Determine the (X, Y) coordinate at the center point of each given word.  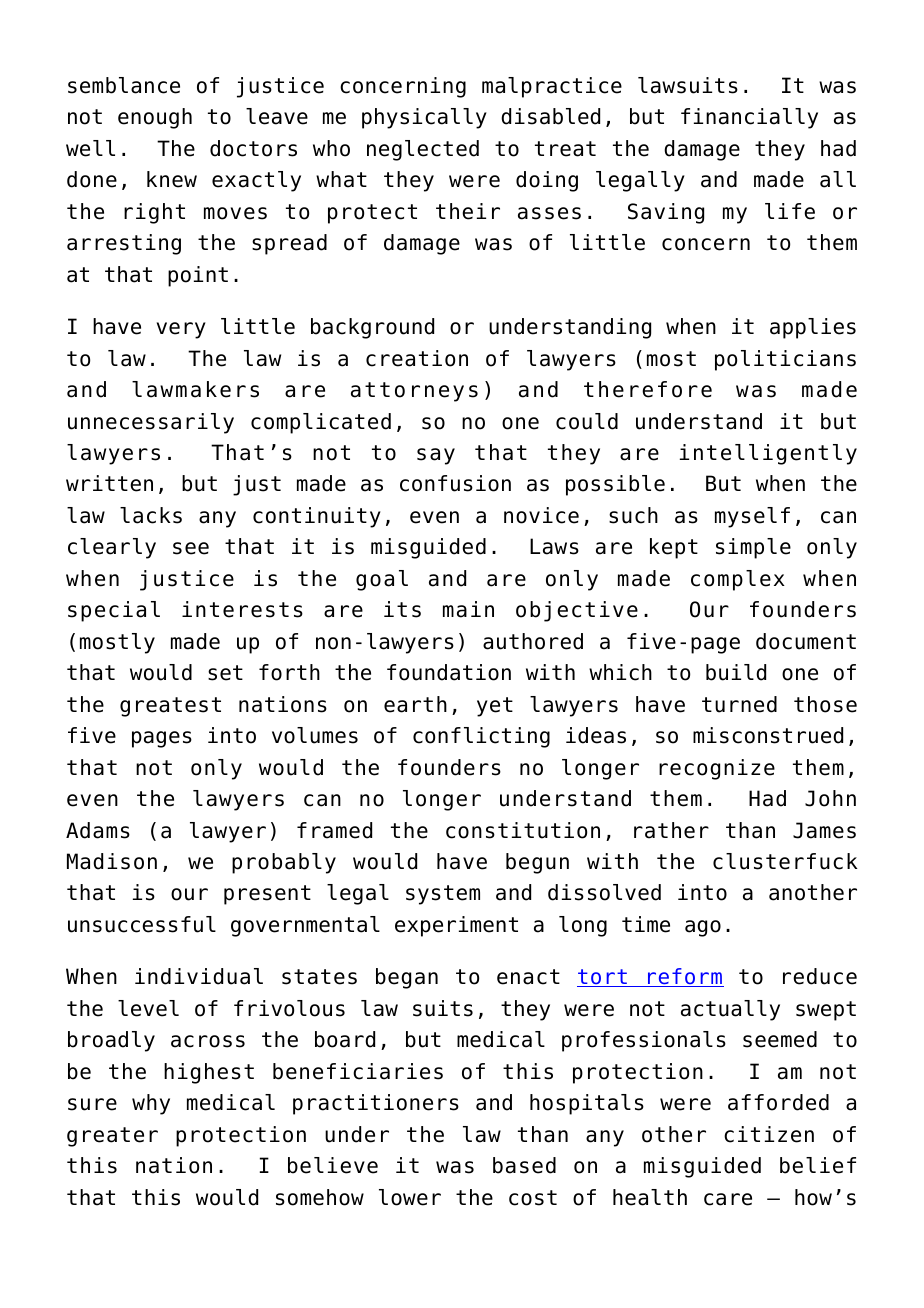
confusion (455, 483)
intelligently (768, 454)
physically (424, 118)
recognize (717, 769)
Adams (98, 830)
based (524, 1165)
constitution (523, 830)
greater (112, 1137)
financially (749, 118)
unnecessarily (151, 423)
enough (155, 118)
